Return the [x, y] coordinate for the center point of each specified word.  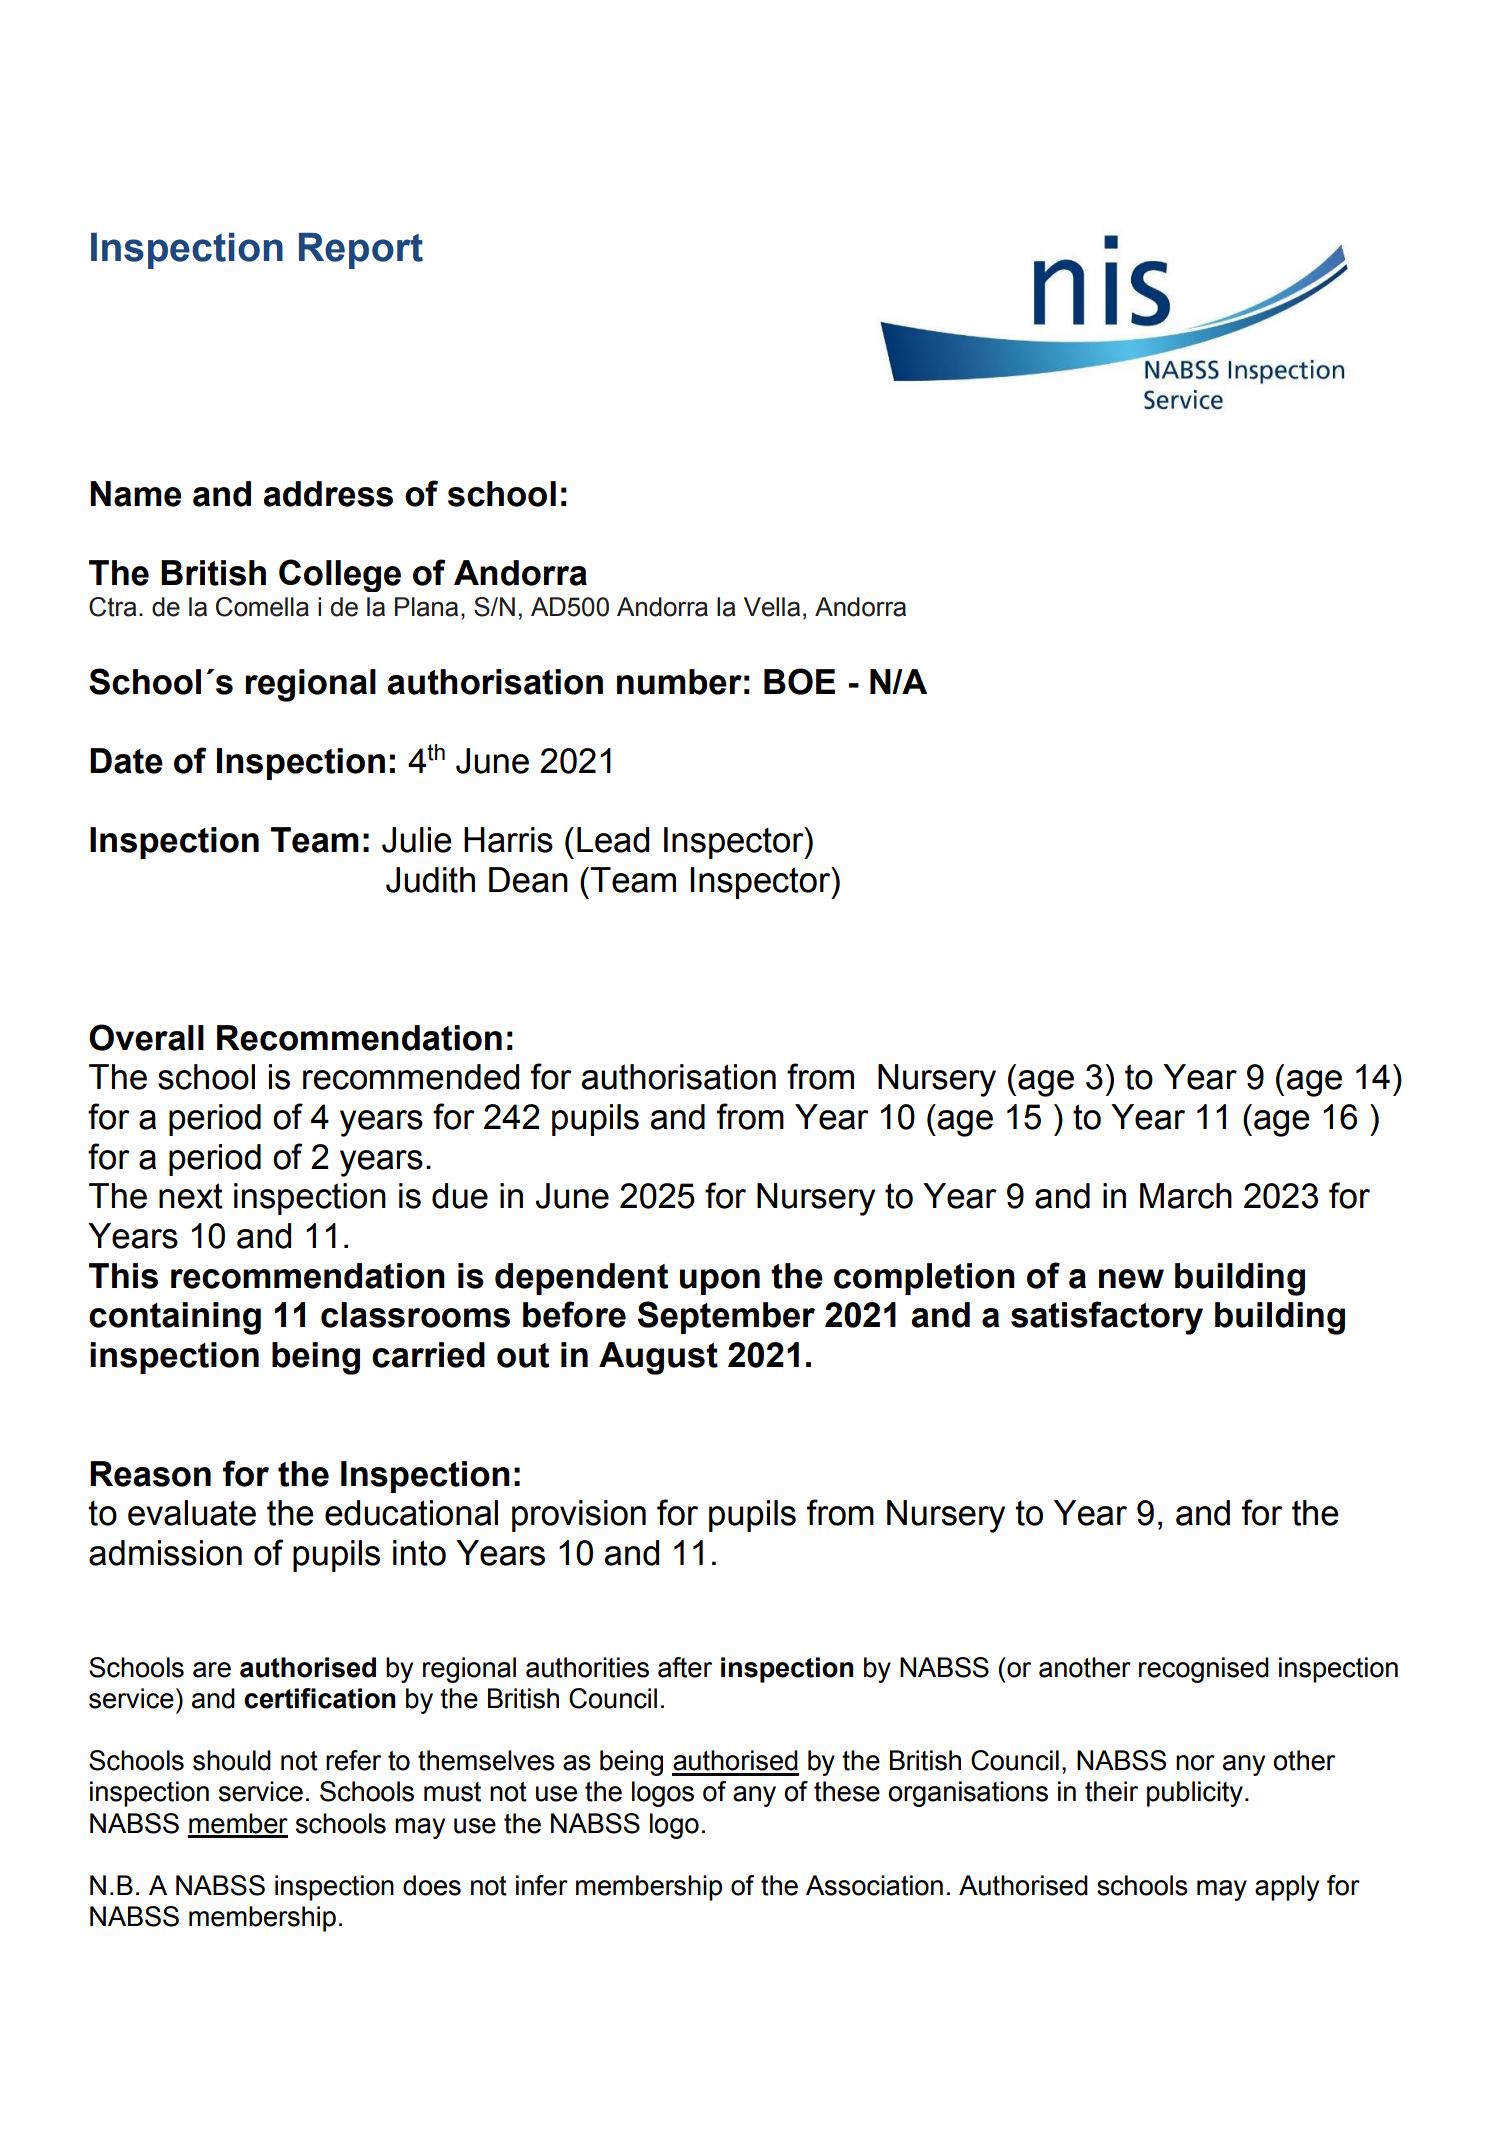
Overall [146, 1037]
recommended [411, 1077]
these [847, 1791]
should [232, 1760]
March [1186, 1196]
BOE [799, 681]
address [328, 494]
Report [361, 251]
